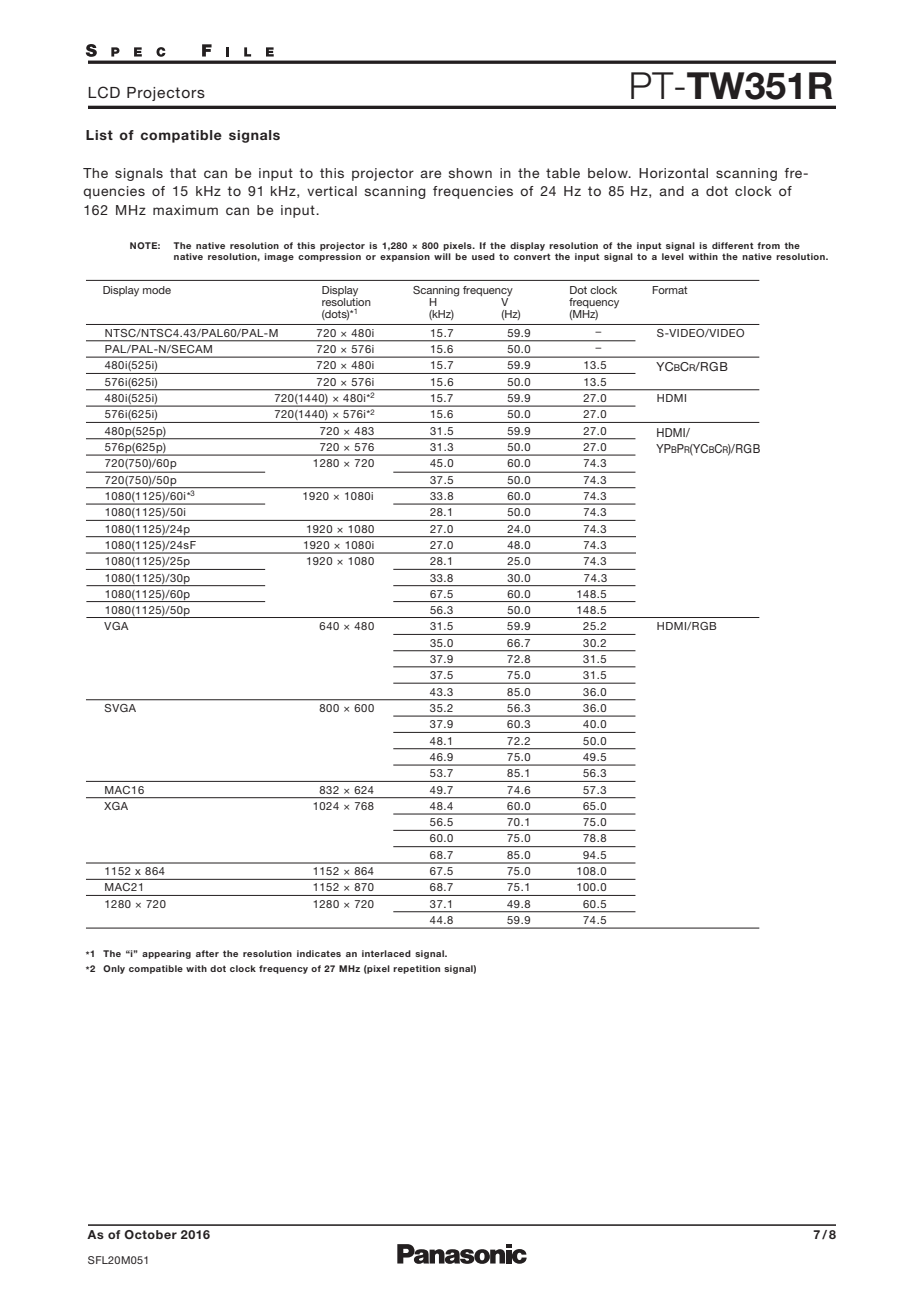 Image resolution: width=924 pixels, height=1308 pixels. I want to click on Format, so click(670, 290).
